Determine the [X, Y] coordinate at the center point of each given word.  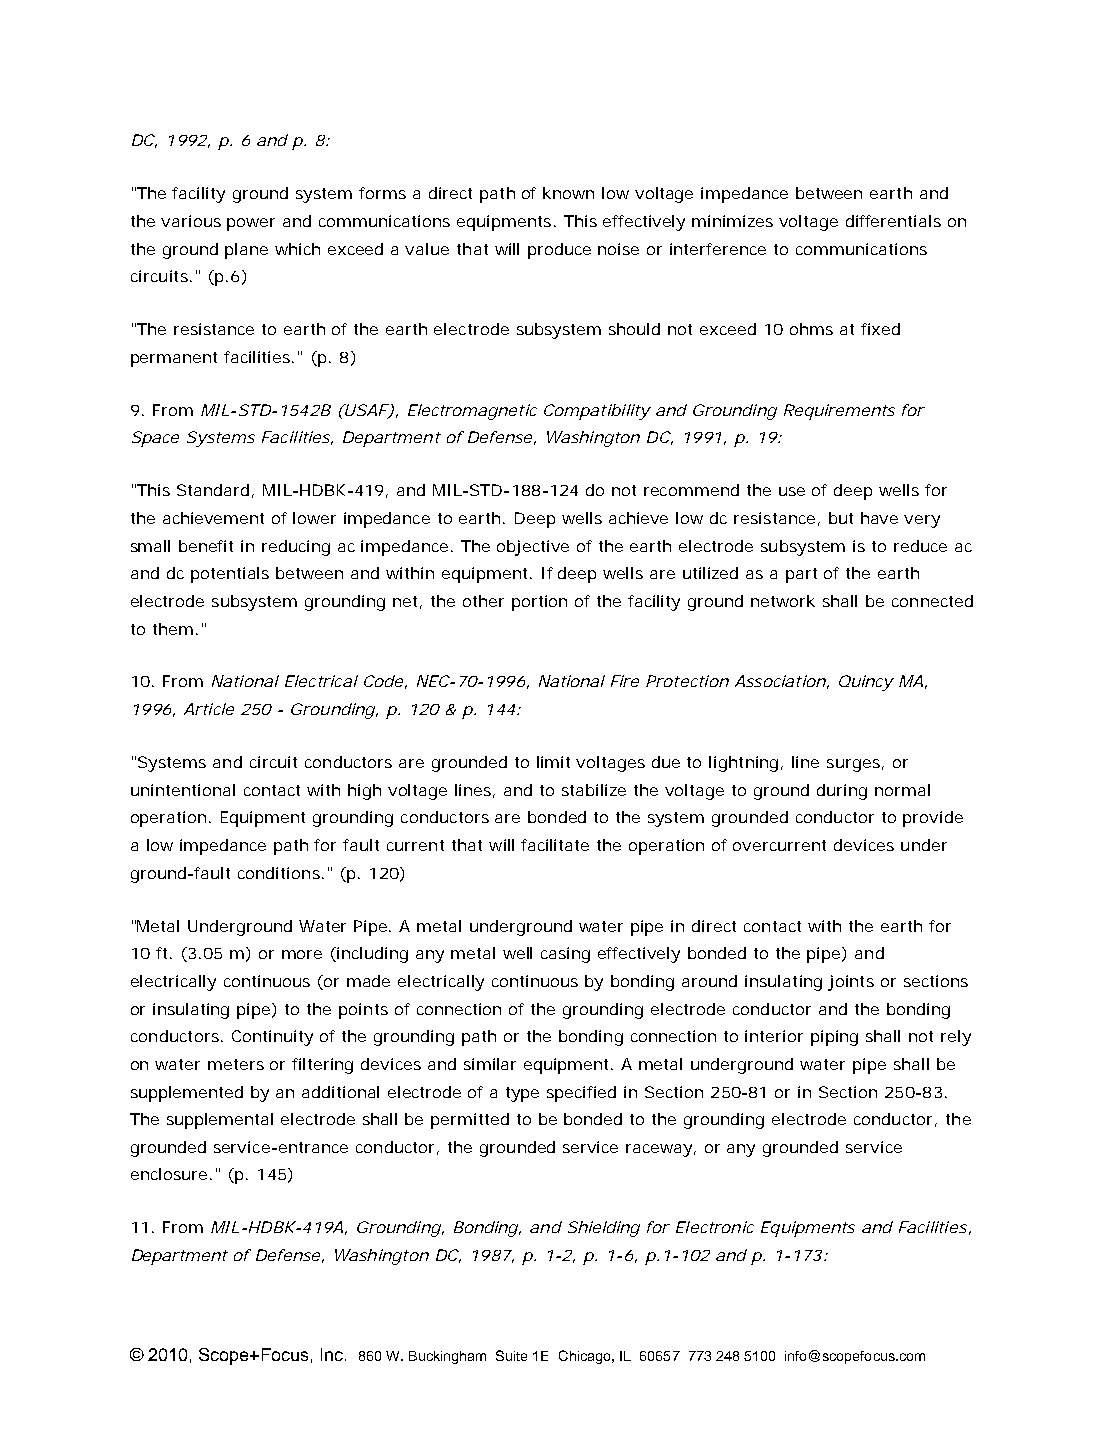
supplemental [220, 1121]
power [251, 224]
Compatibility [597, 412]
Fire [625, 681]
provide [933, 819]
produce [559, 251]
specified [581, 1094]
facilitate [555, 845]
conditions [280, 873]
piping [834, 1038]
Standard [213, 490]
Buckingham [447, 1357]
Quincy [866, 683]
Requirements [839, 412]
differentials [893, 221]
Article [209, 709]
